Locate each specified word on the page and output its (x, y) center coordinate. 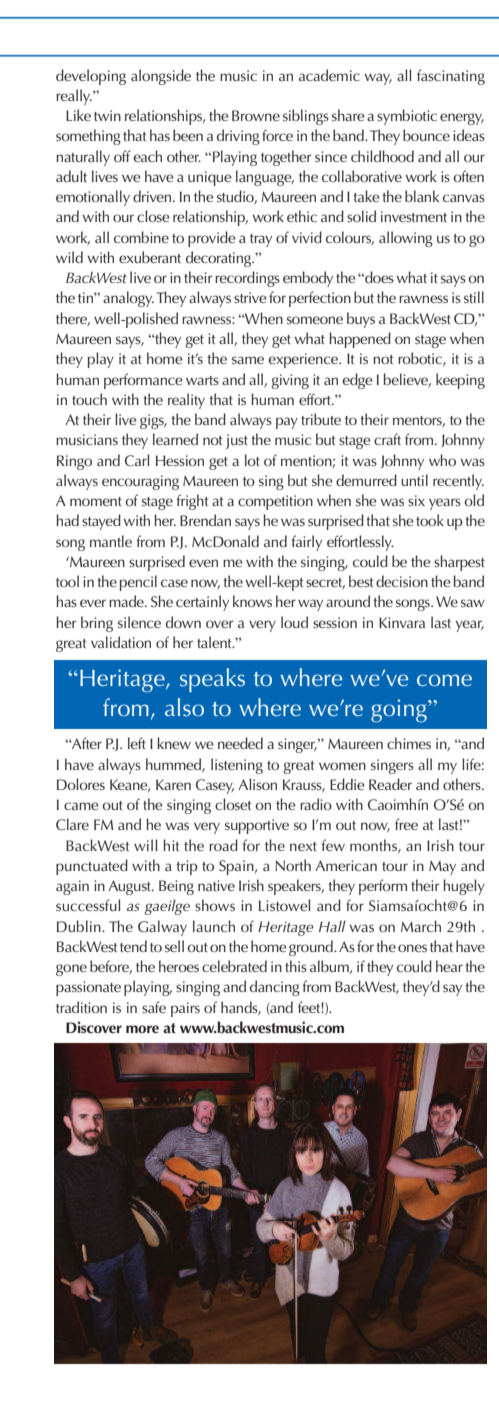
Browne (256, 115)
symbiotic (407, 117)
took (430, 520)
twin (107, 115)
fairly (306, 543)
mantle (111, 541)
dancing (275, 988)
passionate (88, 988)
